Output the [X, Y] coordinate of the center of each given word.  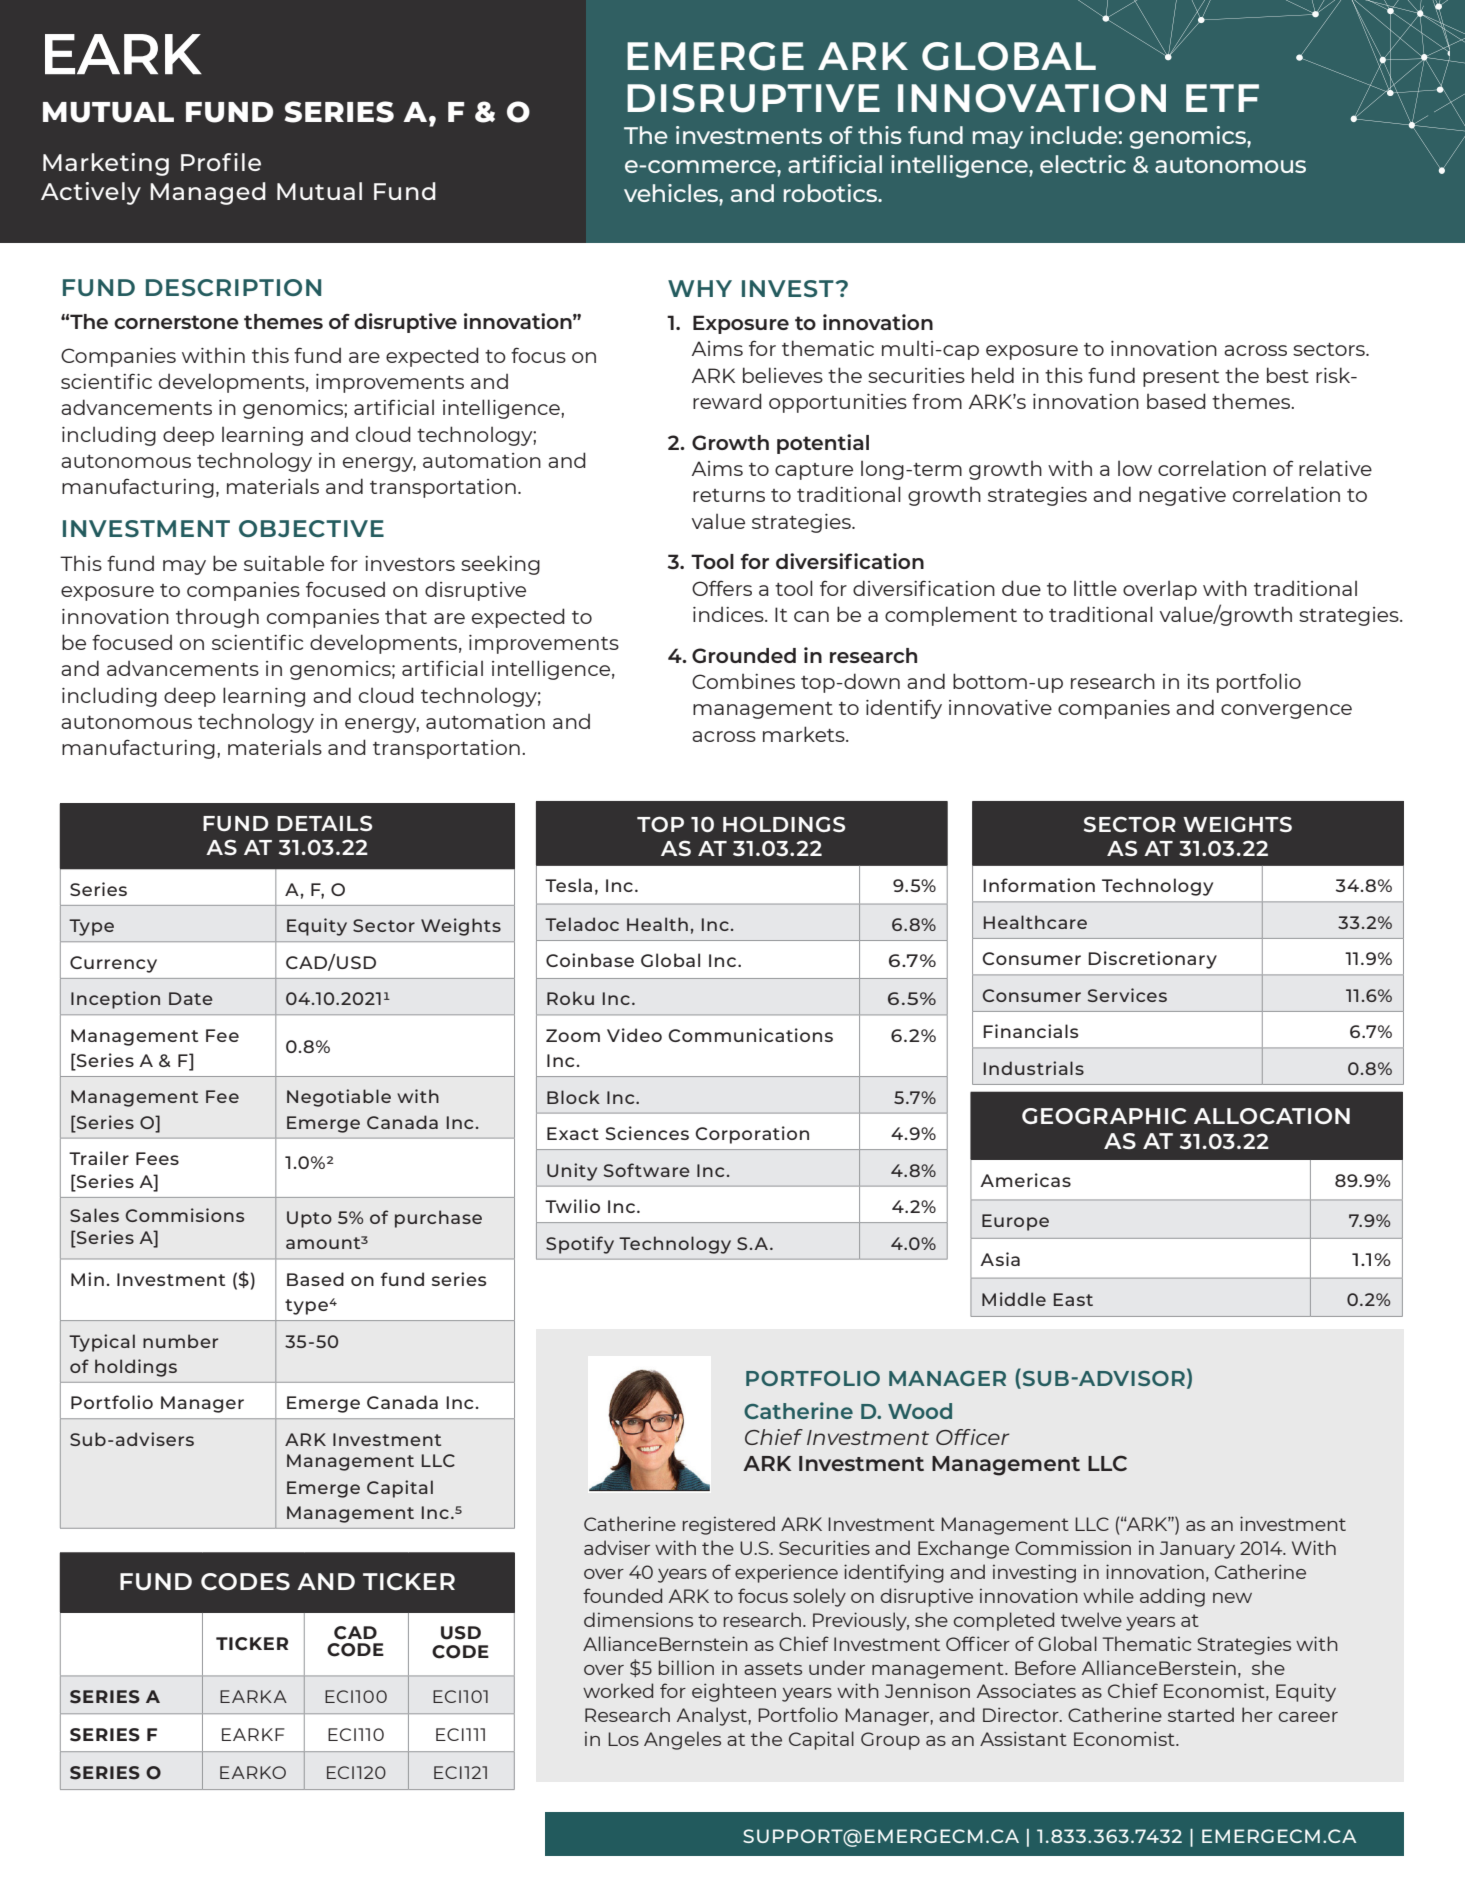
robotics [832, 193]
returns [729, 495]
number [180, 1341]
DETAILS [324, 823]
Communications [750, 1035]
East [1073, 1299]
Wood [920, 1411]
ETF [1222, 98]
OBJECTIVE [311, 528]
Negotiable [339, 1098]
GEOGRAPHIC [1104, 1116]
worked [618, 1690]
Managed [208, 193]
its [1198, 681]
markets [805, 734]
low [1135, 468]
